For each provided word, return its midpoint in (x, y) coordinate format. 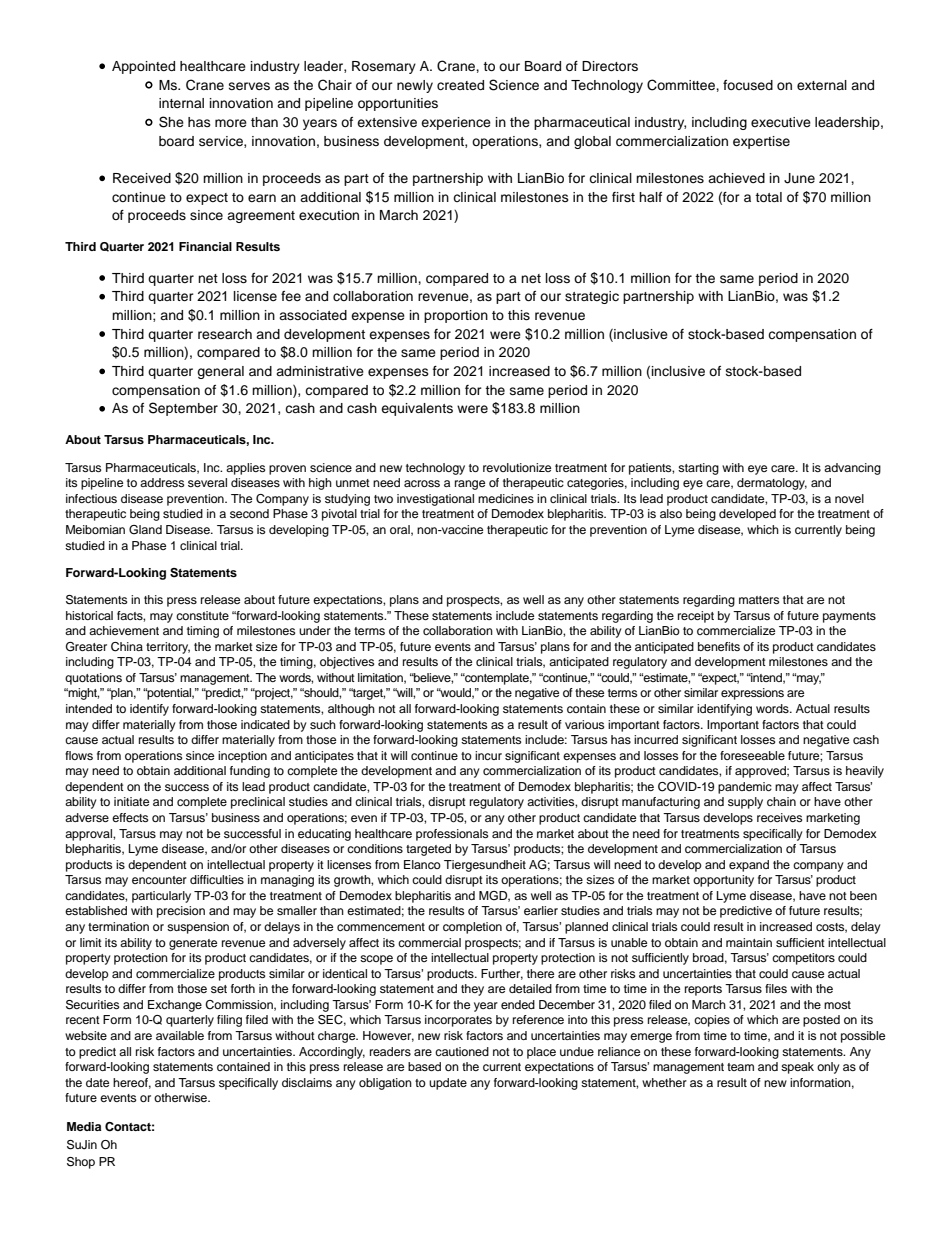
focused (748, 85)
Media (84, 1126)
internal (181, 103)
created (460, 85)
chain (781, 801)
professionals (452, 835)
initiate (131, 801)
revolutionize (517, 467)
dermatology (772, 484)
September (183, 409)
